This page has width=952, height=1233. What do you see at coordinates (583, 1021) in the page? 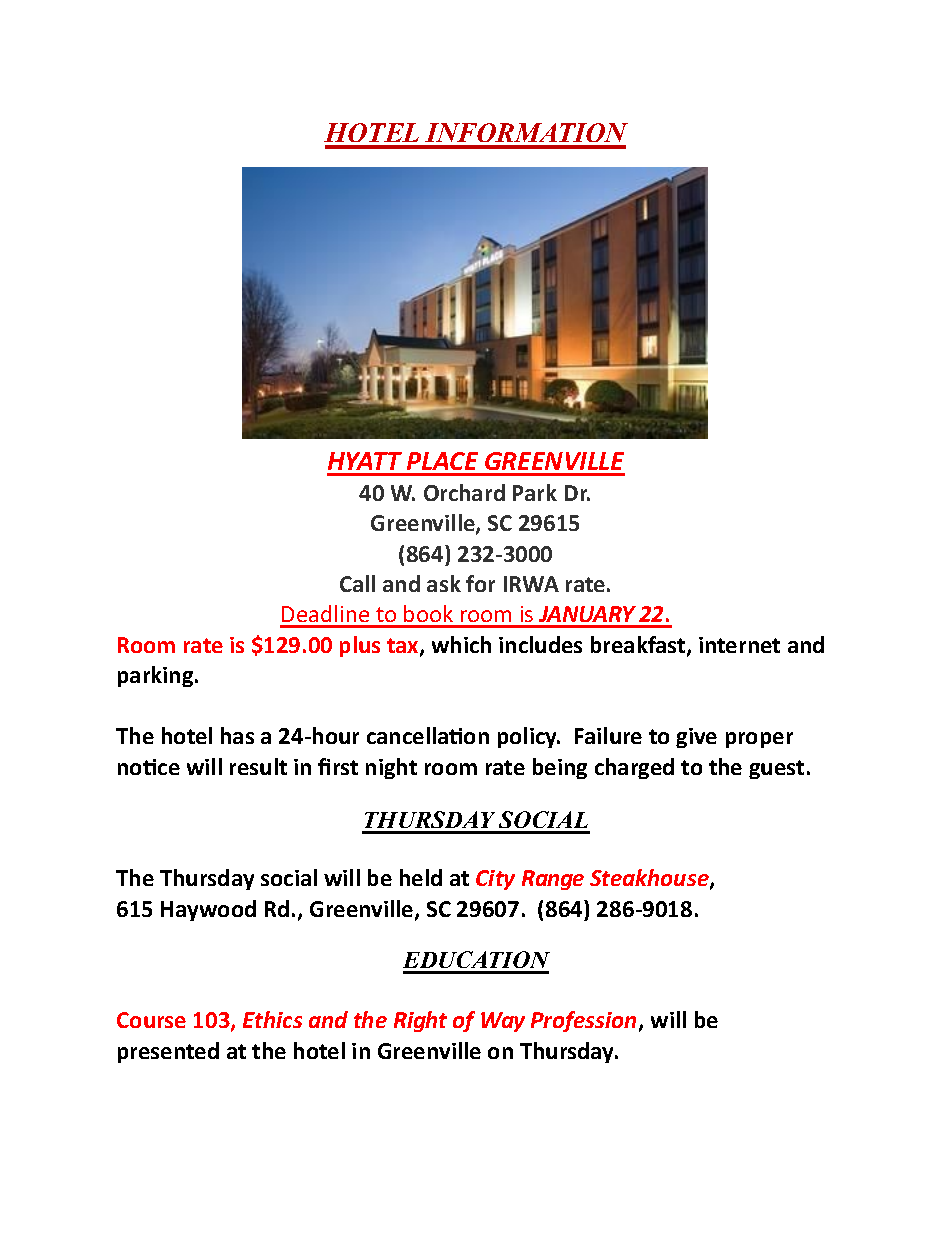
I see `Profession` at bounding box center [583, 1021].
